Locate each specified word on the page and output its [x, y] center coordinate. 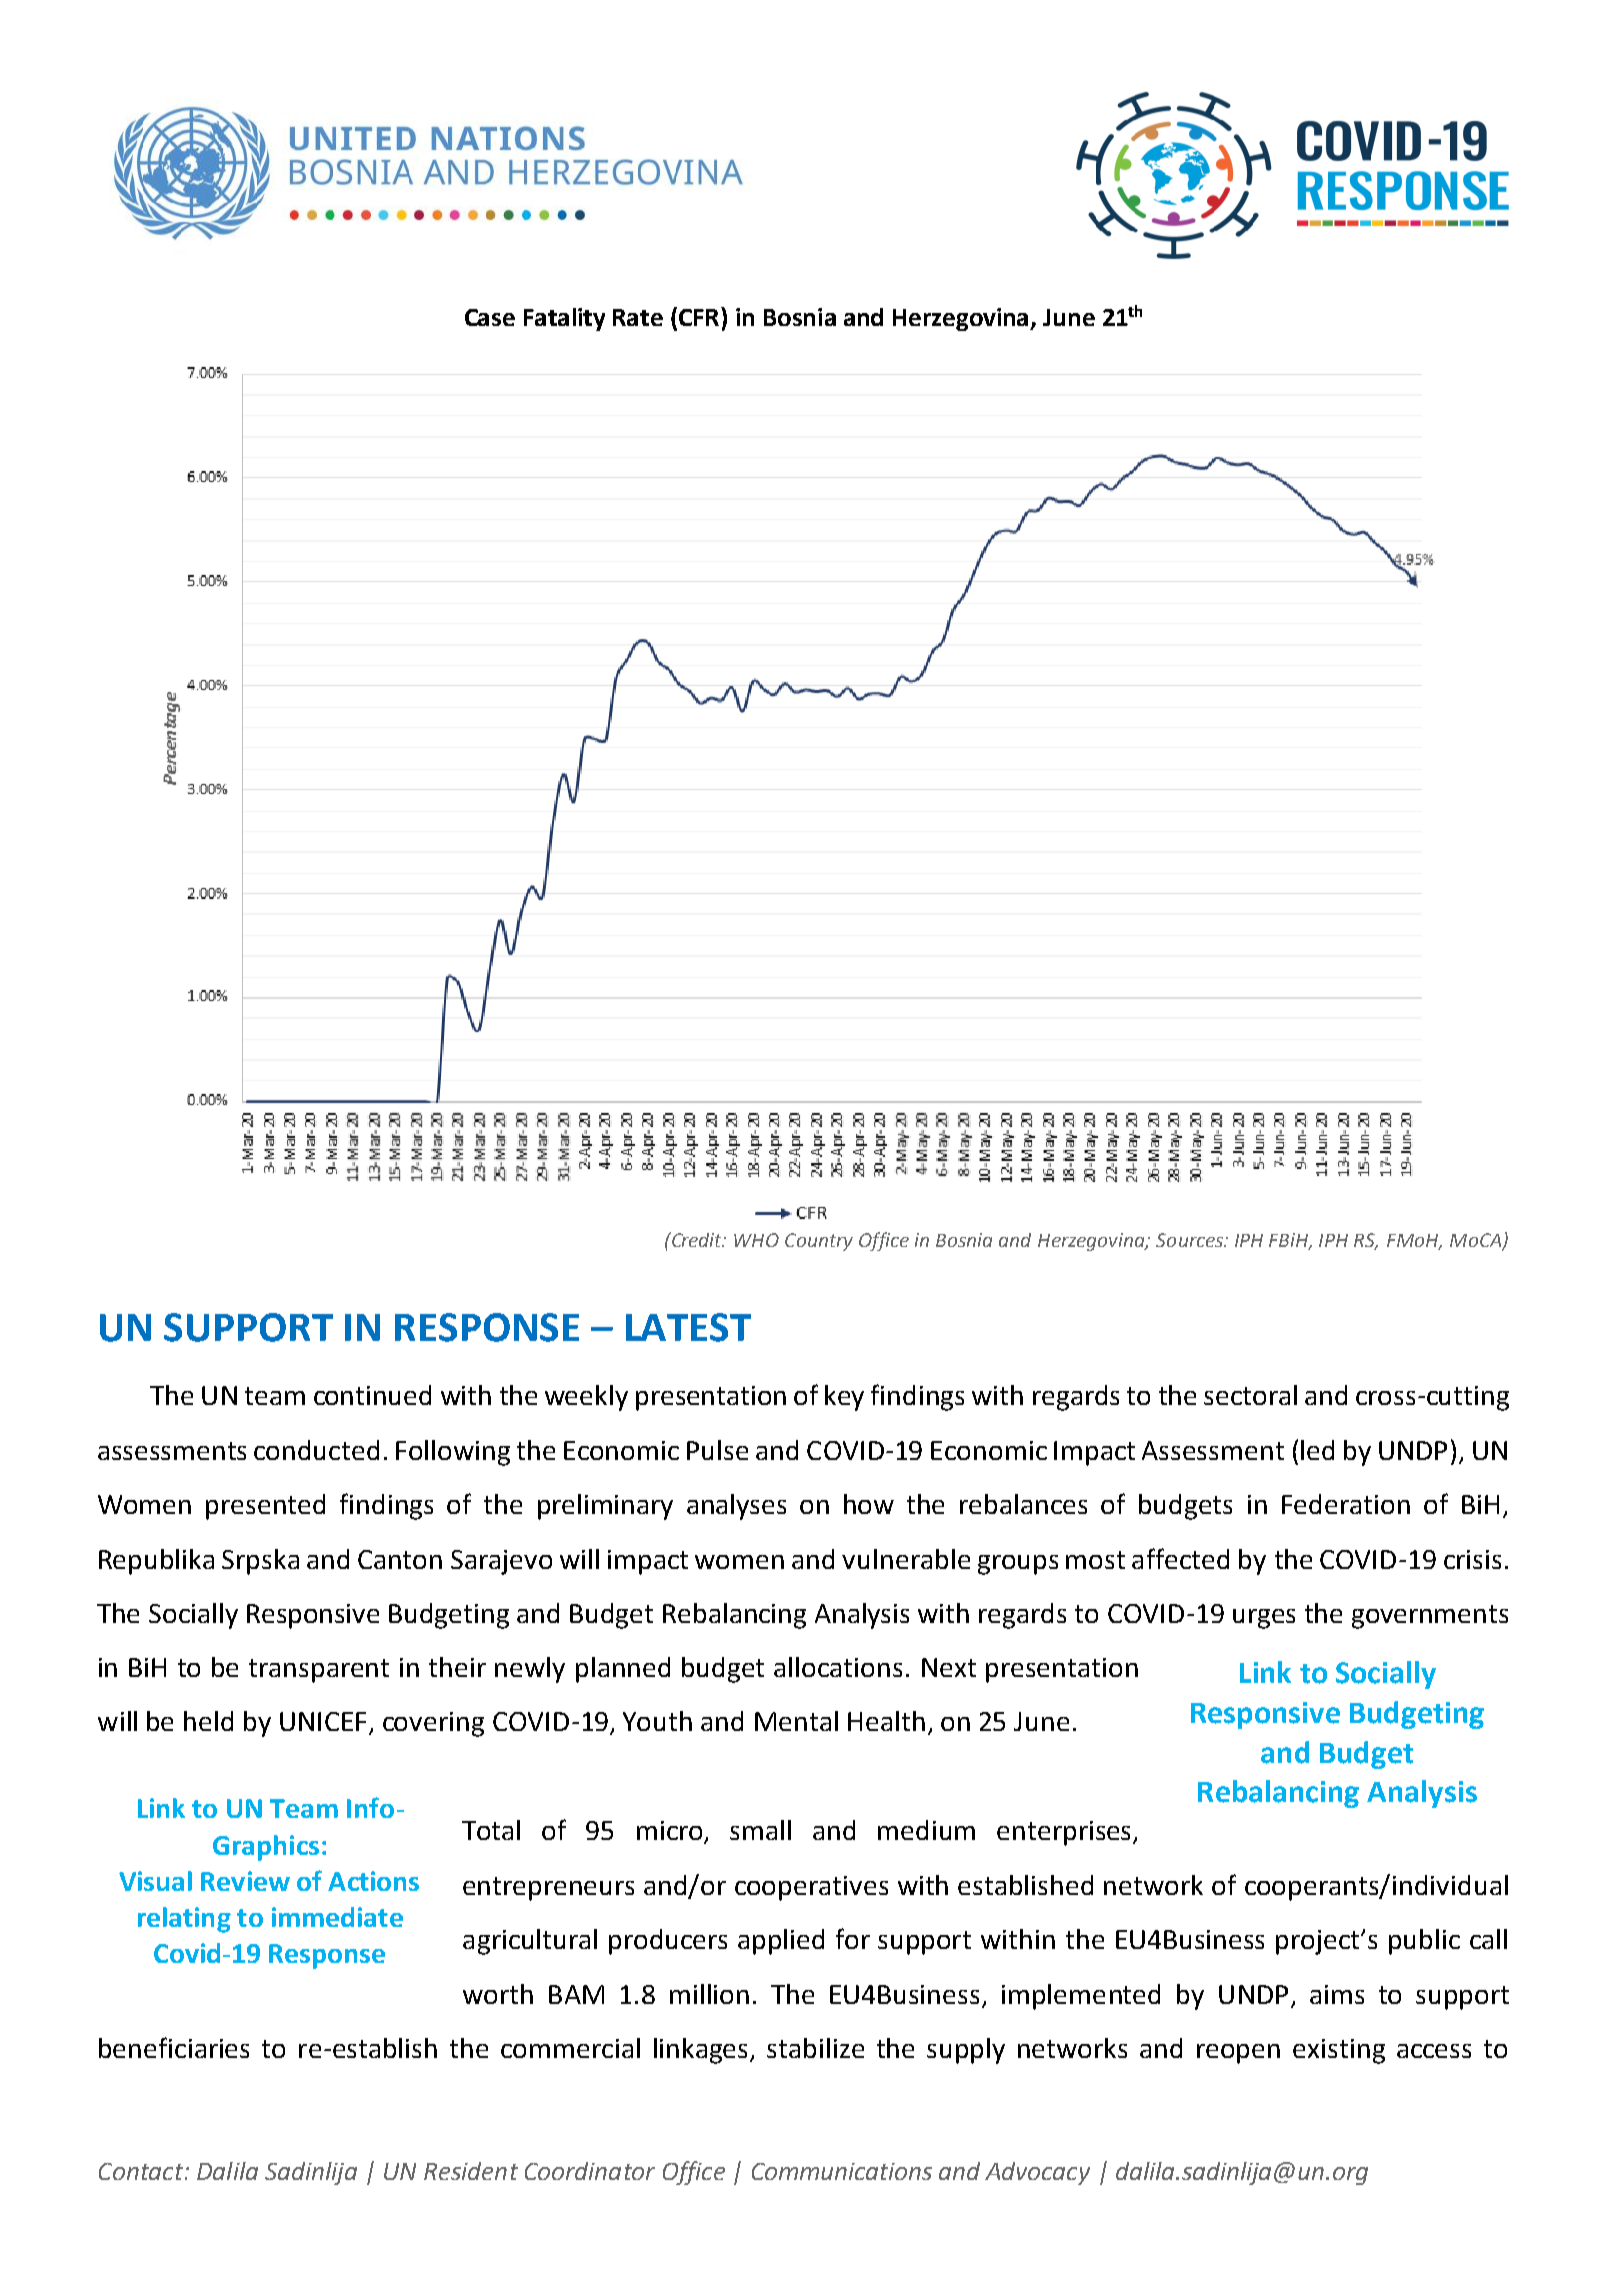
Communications [842, 2171]
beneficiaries [174, 2047]
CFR [700, 316]
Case [490, 317]
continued [372, 1395]
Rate [638, 317]
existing [1339, 2051]
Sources [1190, 1240]
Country [819, 1242]
